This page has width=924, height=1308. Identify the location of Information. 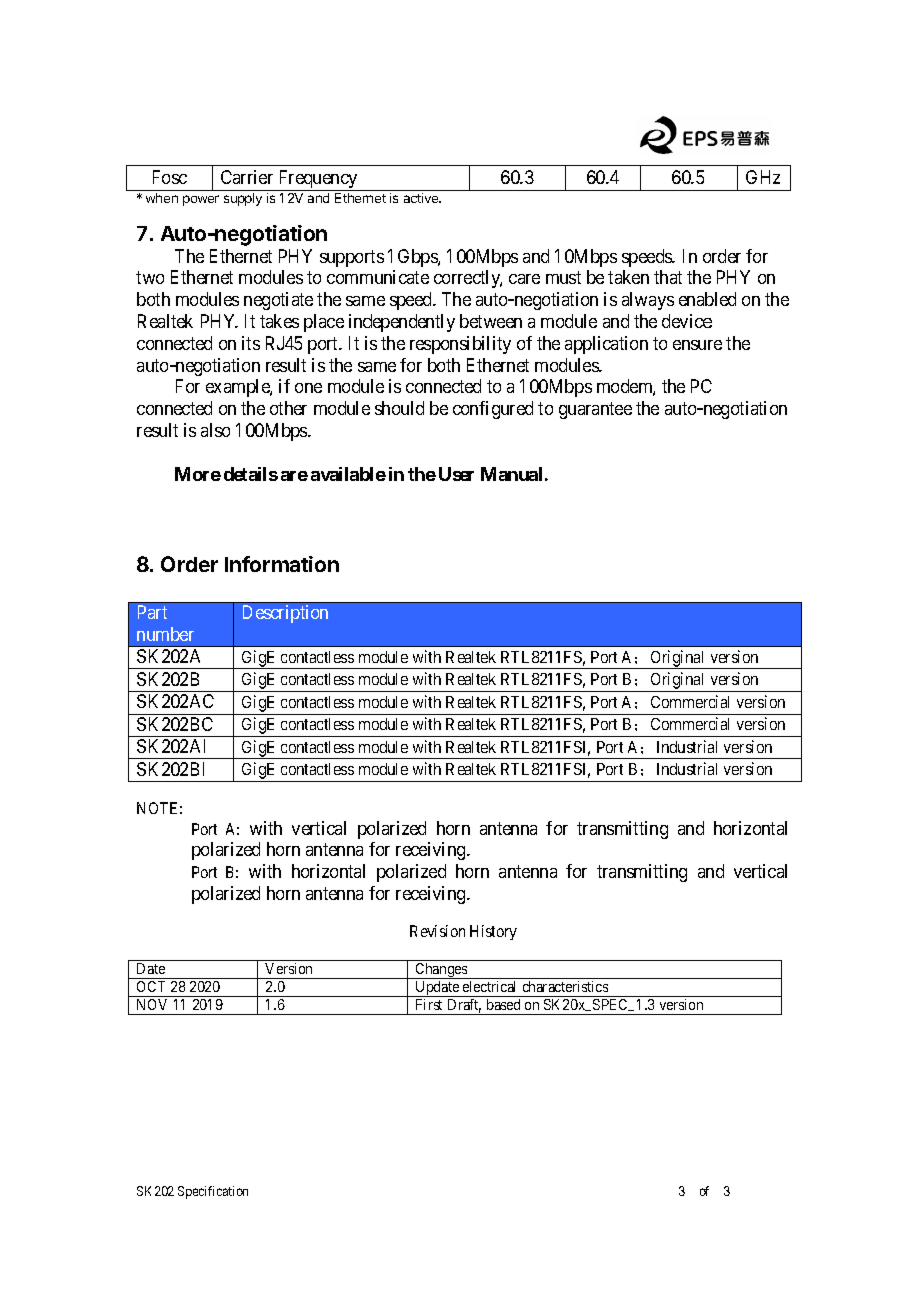
(282, 564).
